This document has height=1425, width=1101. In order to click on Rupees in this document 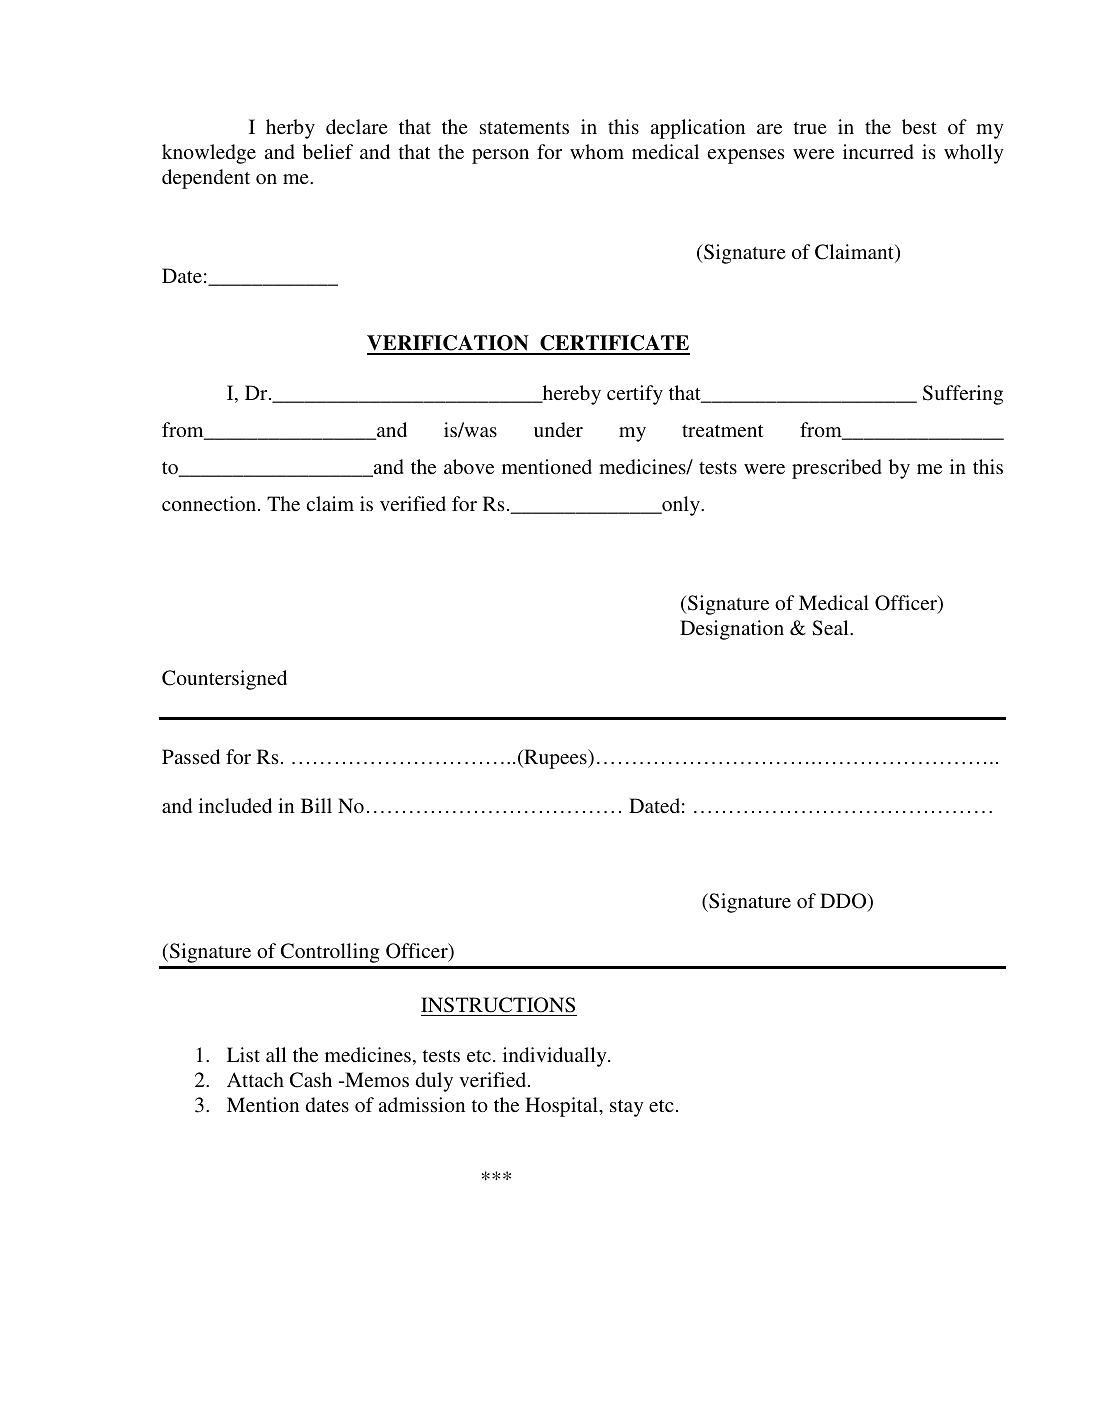, I will do `click(555, 759)`.
